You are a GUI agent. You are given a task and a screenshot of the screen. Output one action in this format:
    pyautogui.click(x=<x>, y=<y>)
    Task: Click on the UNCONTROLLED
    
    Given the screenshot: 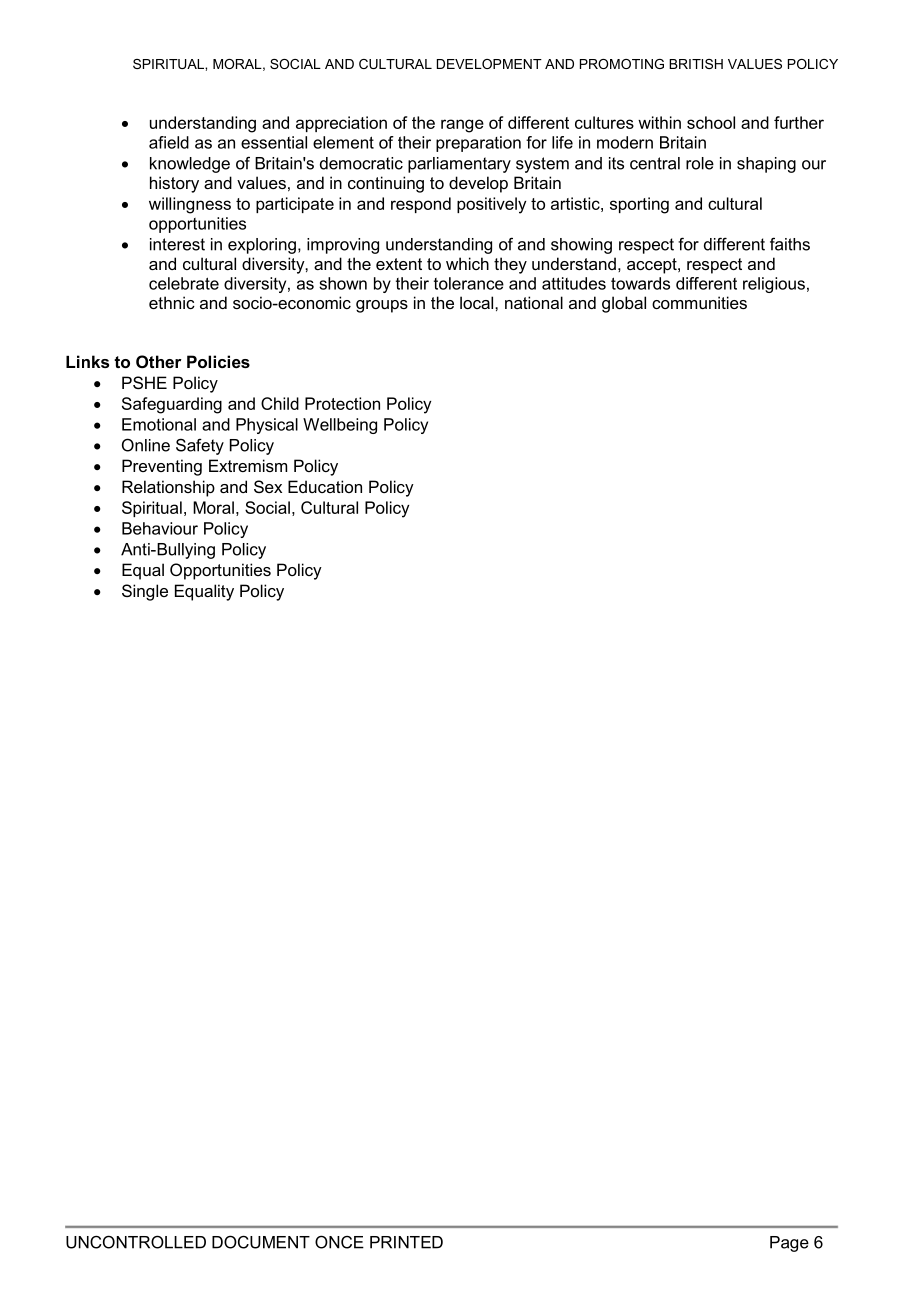 What is the action you would take?
    pyautogui.click(x=136, y=1242)
